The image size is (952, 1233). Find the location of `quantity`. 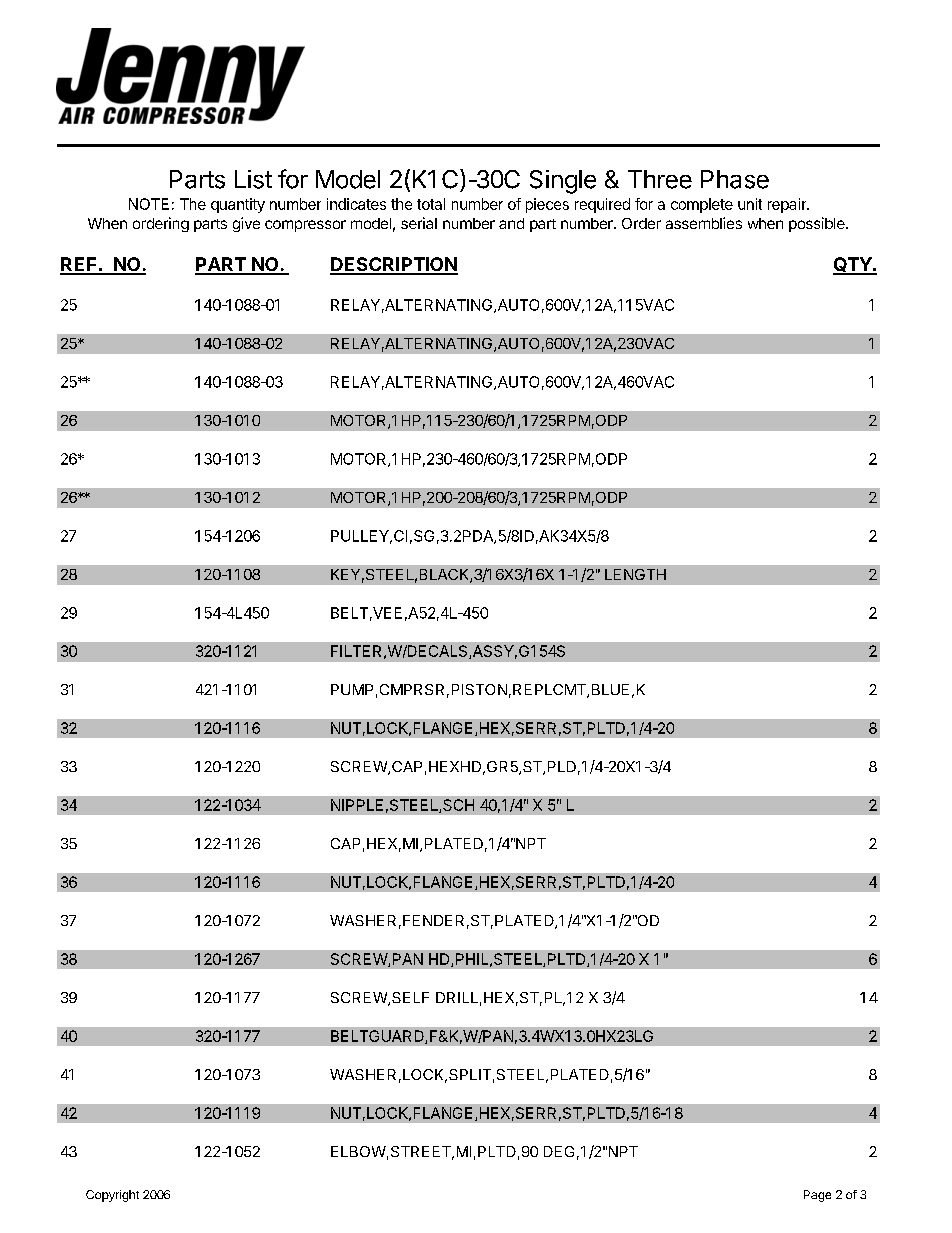

quantity is located at coordinates (238, 205).
